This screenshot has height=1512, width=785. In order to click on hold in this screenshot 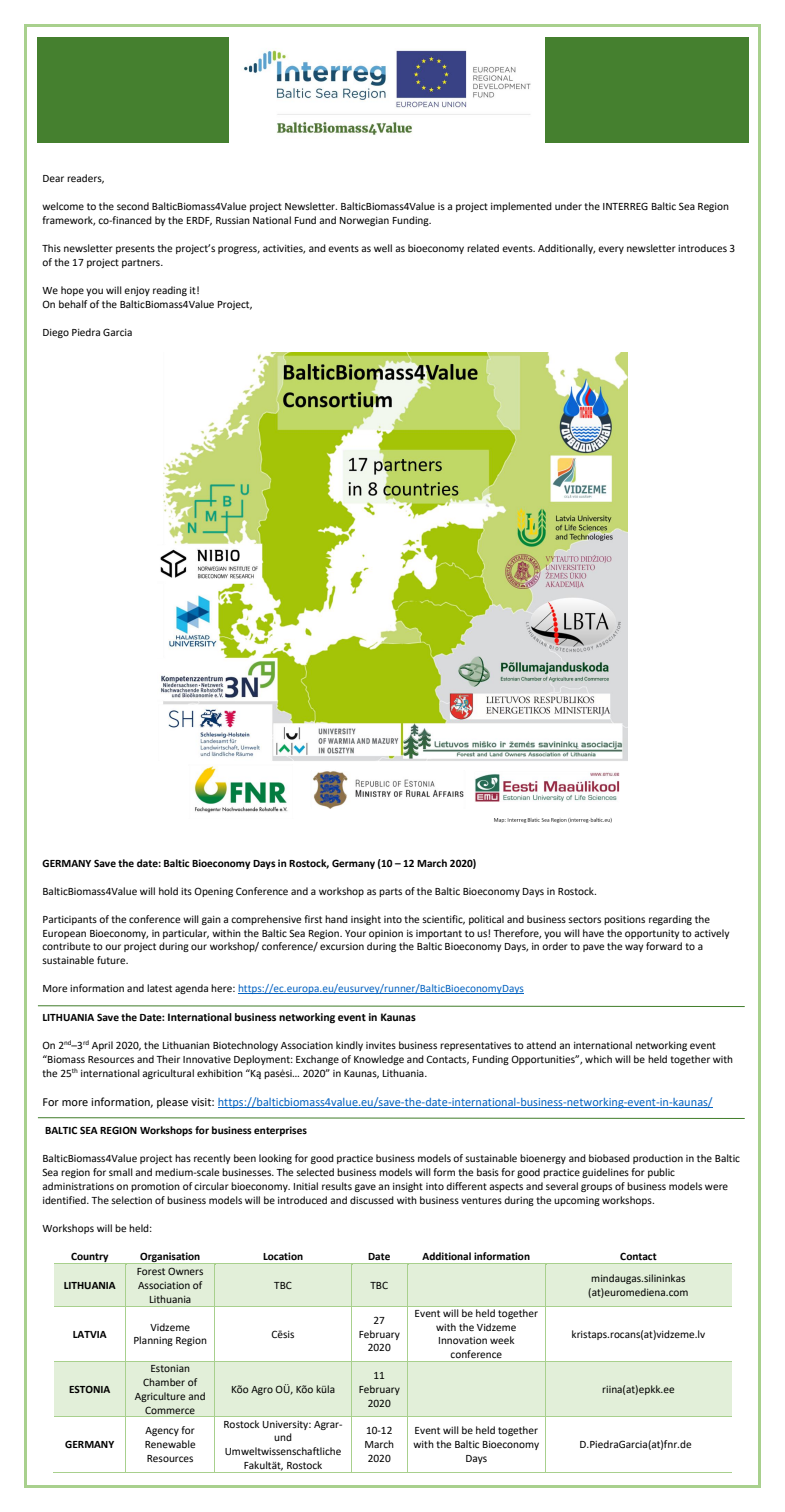, I will do `click(168, 891)`.
